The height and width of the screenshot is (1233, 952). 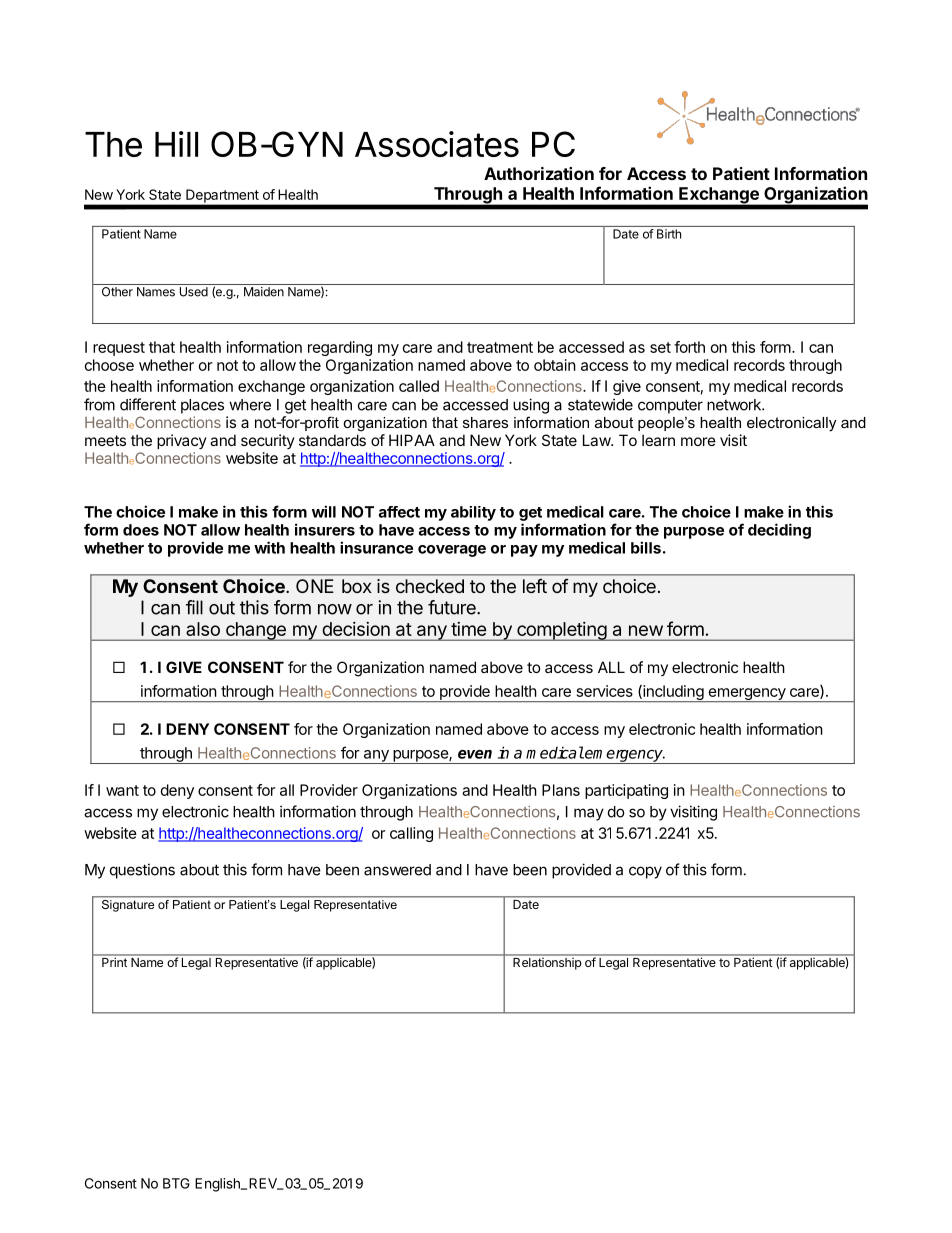 What do you see at coordinates (547, 962) in the screenshot?
I see `Relationship` at bounding box center [547, 962].
